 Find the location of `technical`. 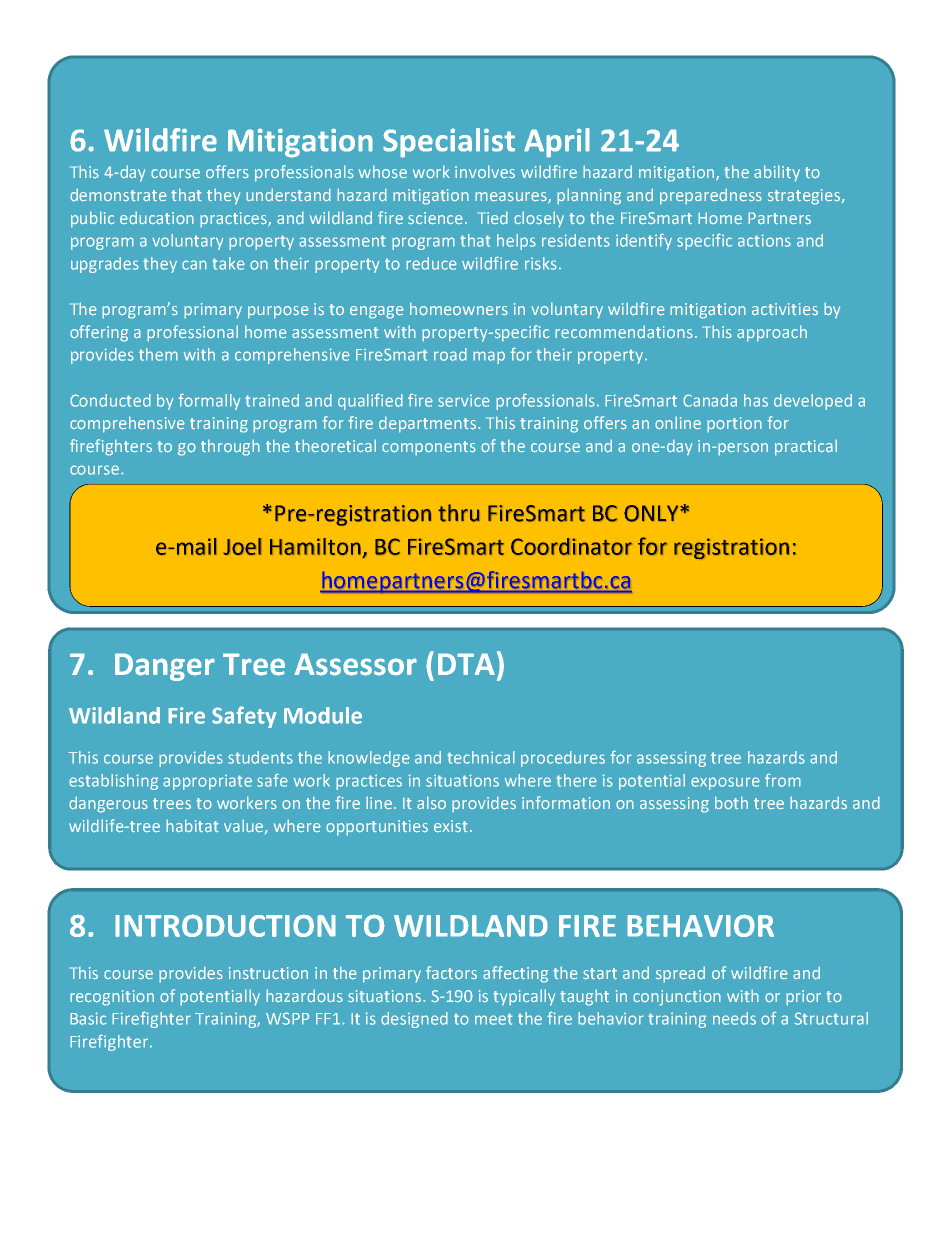

technical is located at coordinates (481, 757).
